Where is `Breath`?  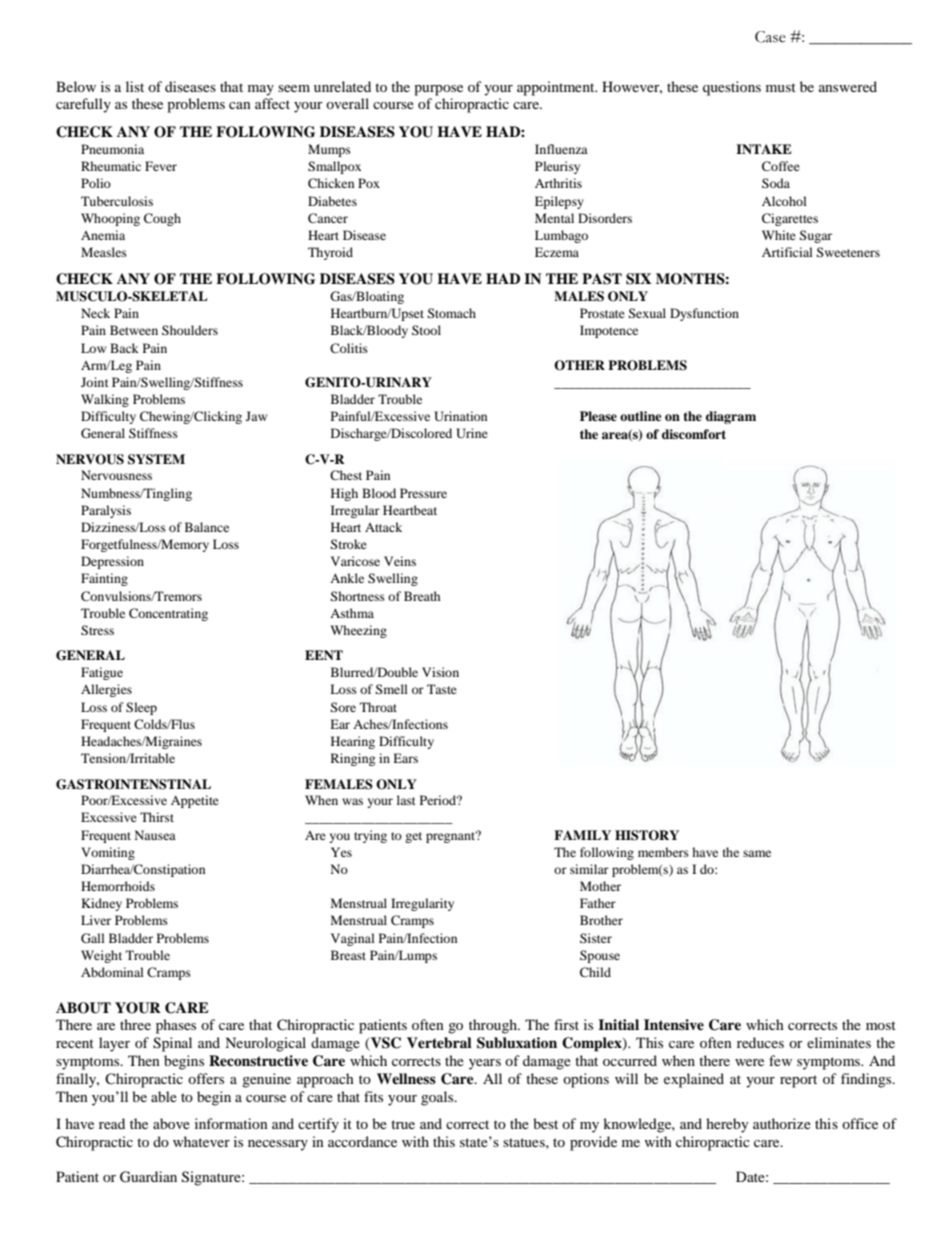 Breath is located at coordinates (422, 596).
